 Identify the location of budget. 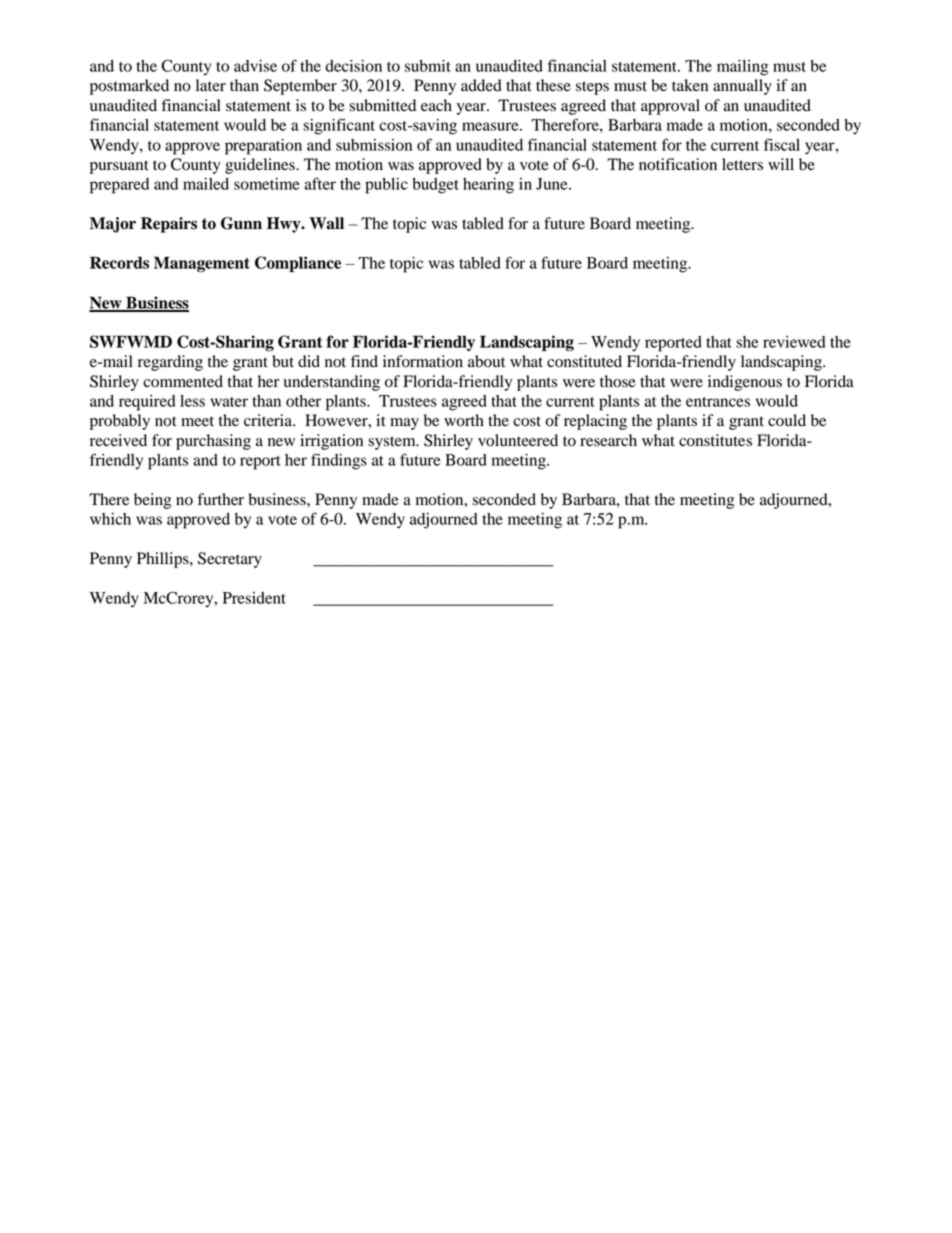
(435, 186).
